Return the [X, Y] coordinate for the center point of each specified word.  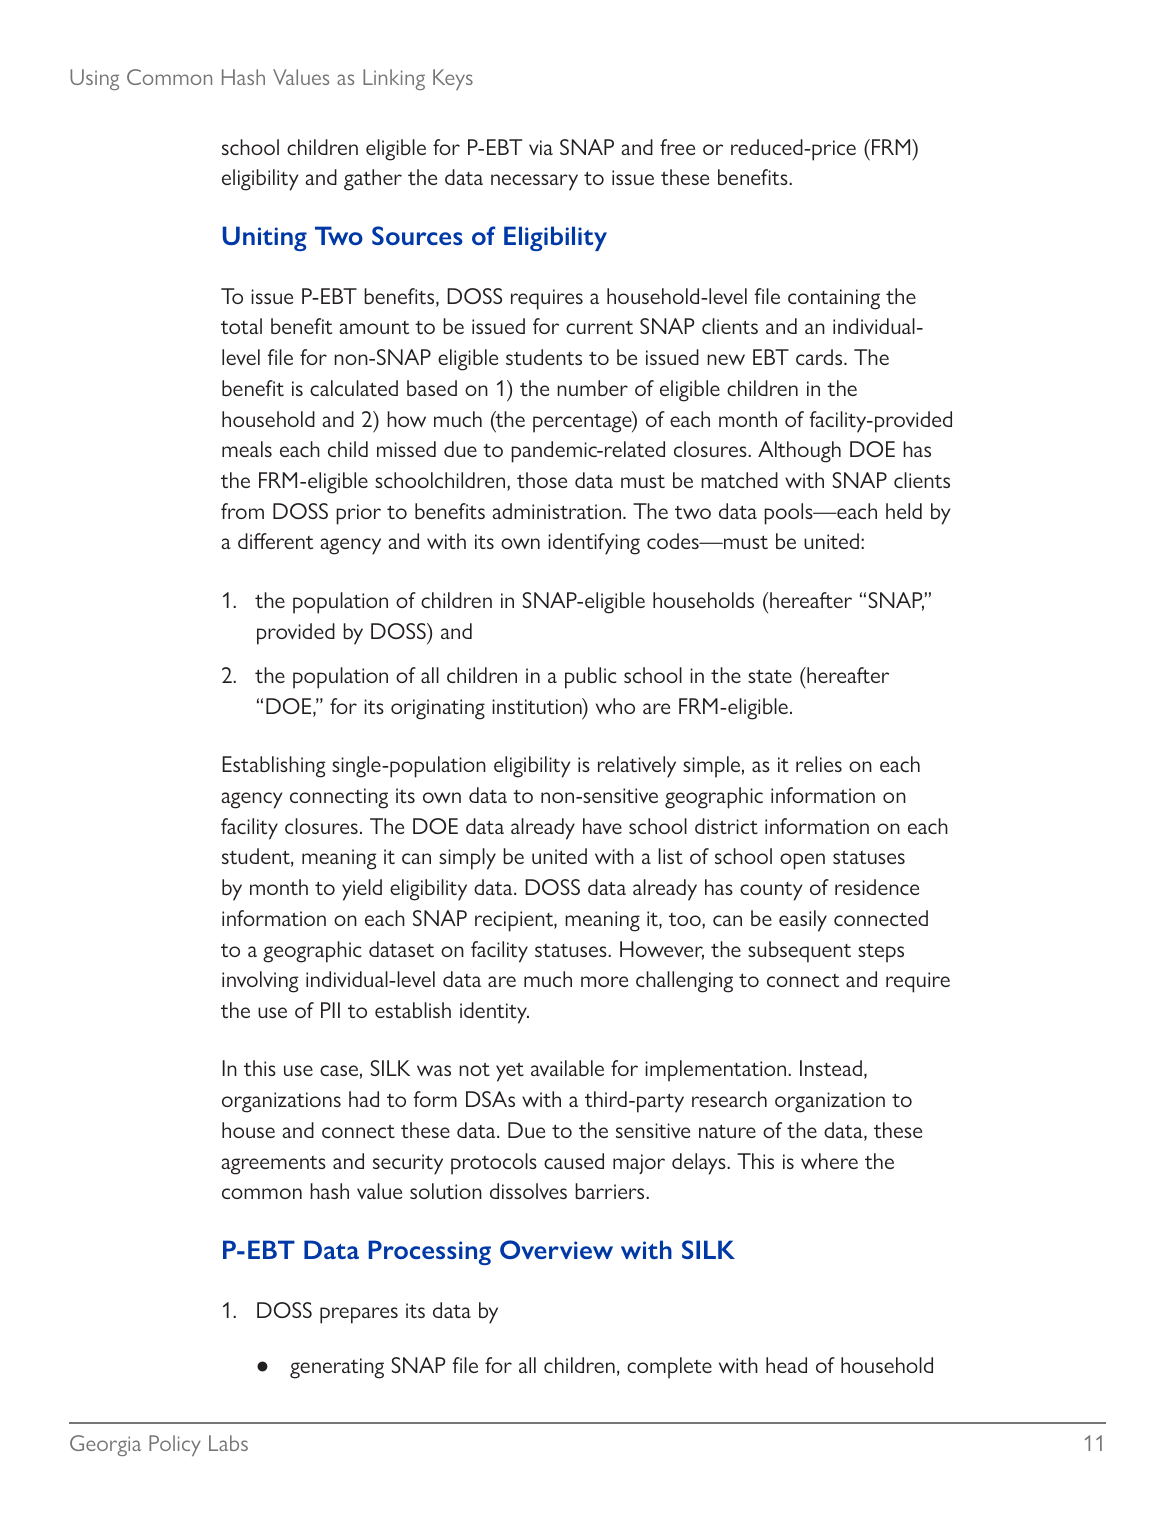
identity [494, 1013]
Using [94, 79]
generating [337, 1368]
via [541, 147]
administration [558, 511]
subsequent [799, 952]
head [786, 1365]
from [242, 511]
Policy [175, 1445]
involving [260, 982]
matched [739, 480]
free [677, 147]
